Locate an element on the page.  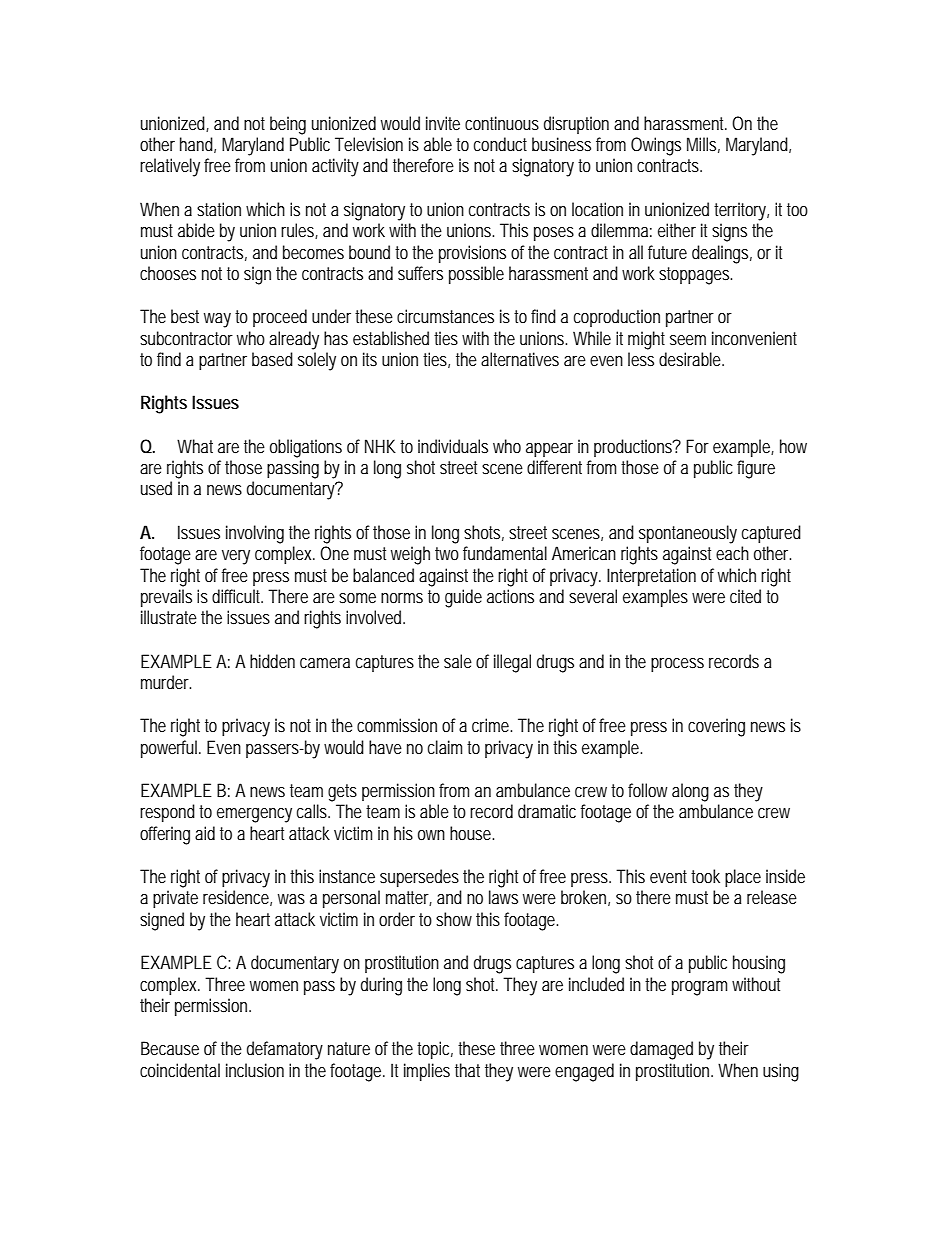
inclusion is located at coordinates (255, 1070).
